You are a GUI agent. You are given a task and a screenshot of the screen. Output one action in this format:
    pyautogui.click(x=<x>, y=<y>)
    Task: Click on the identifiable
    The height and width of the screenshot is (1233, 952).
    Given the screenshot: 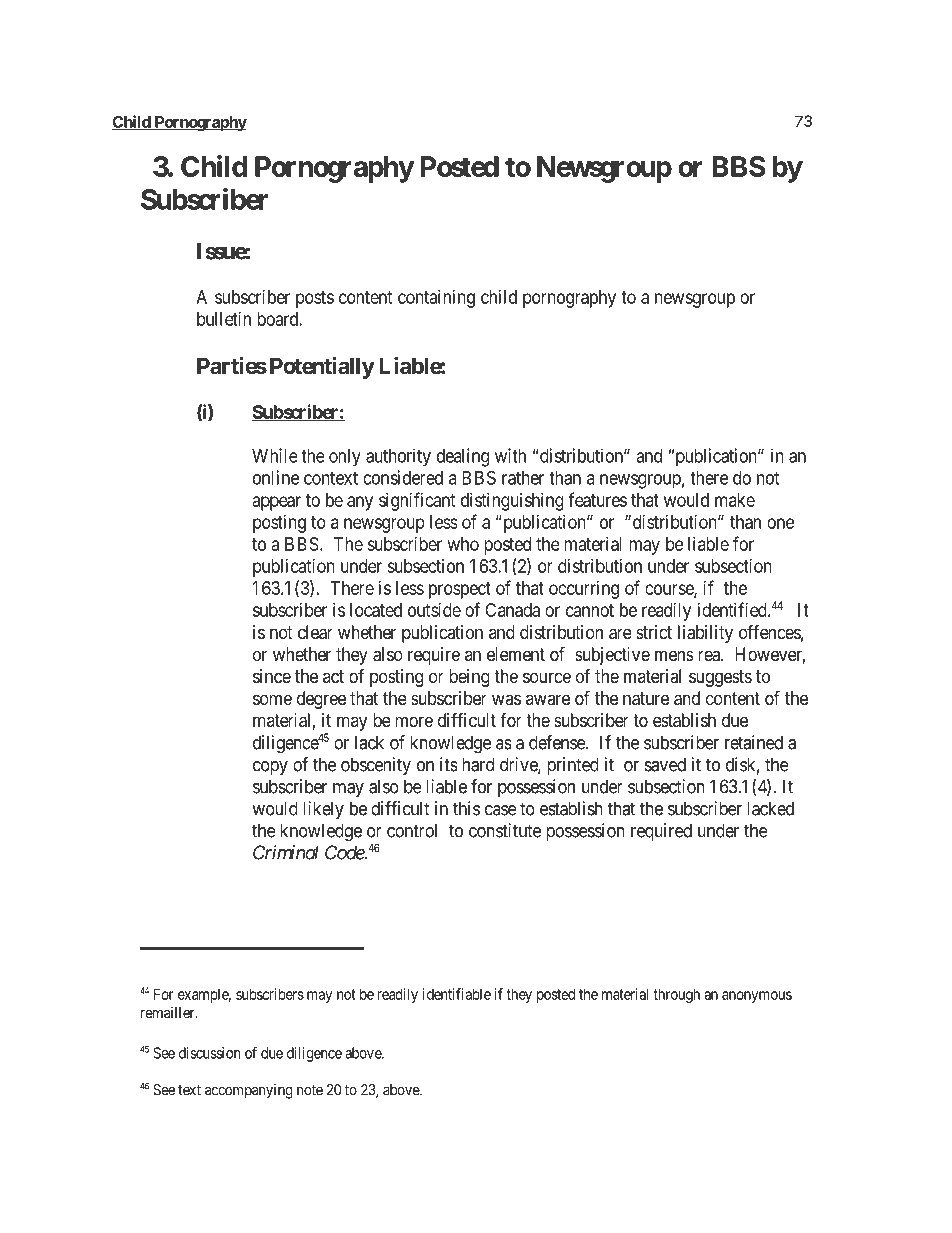 What is the action you would take?
    pyautogui.click(x=457, y=994)
